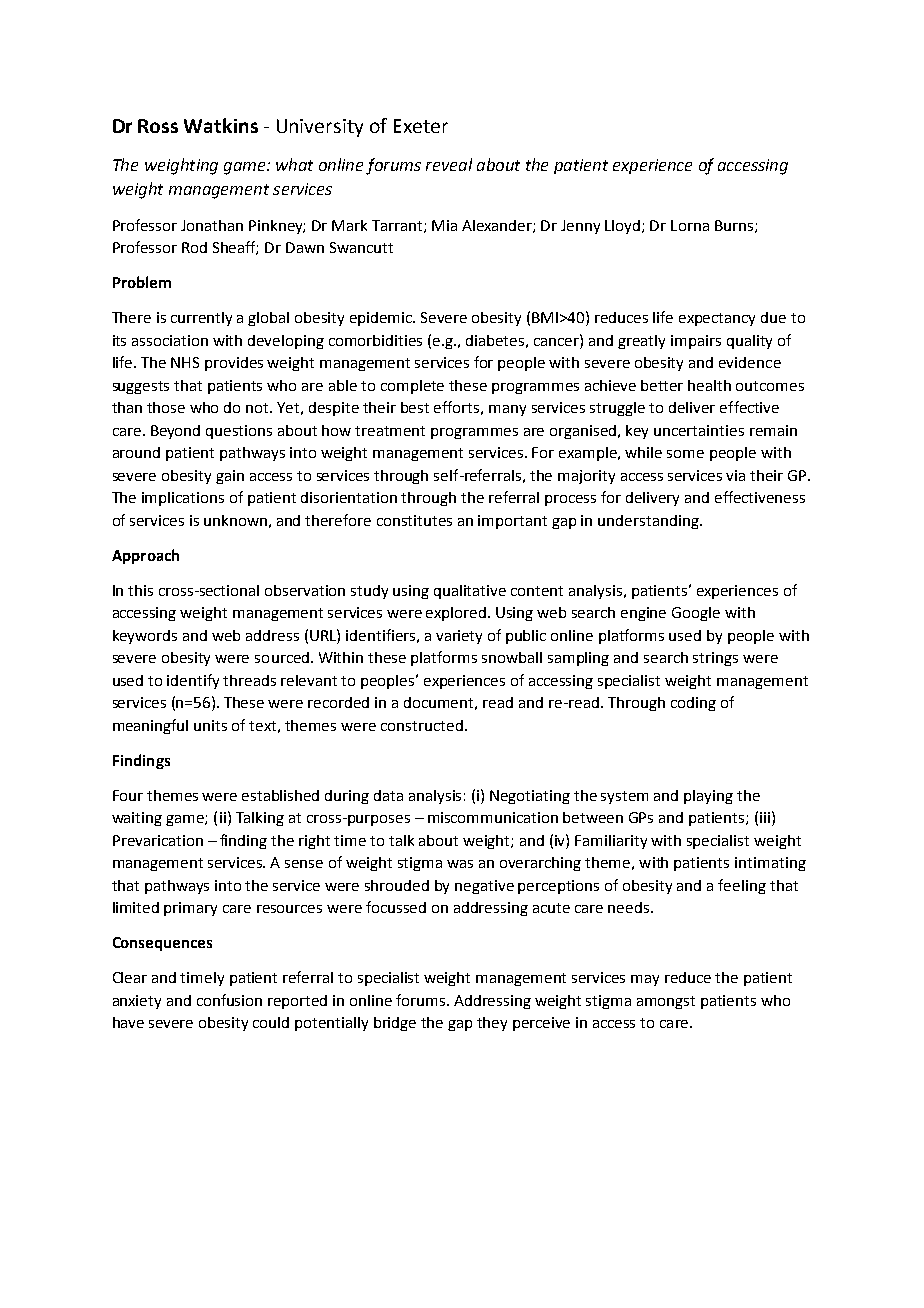  I want to click on expectancy, so click(717, 319).
